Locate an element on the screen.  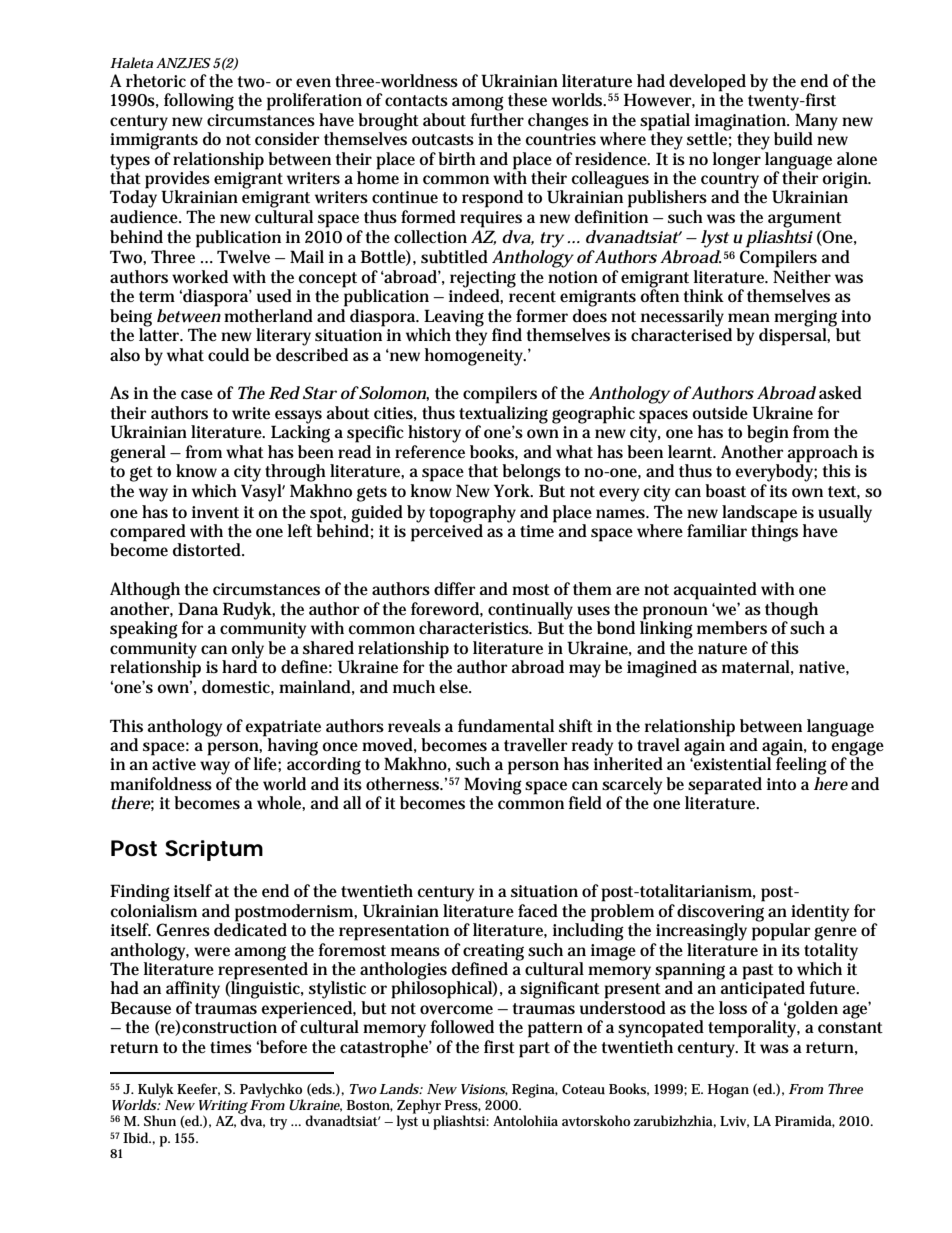
feeling is located at coordinates (800, 765).
